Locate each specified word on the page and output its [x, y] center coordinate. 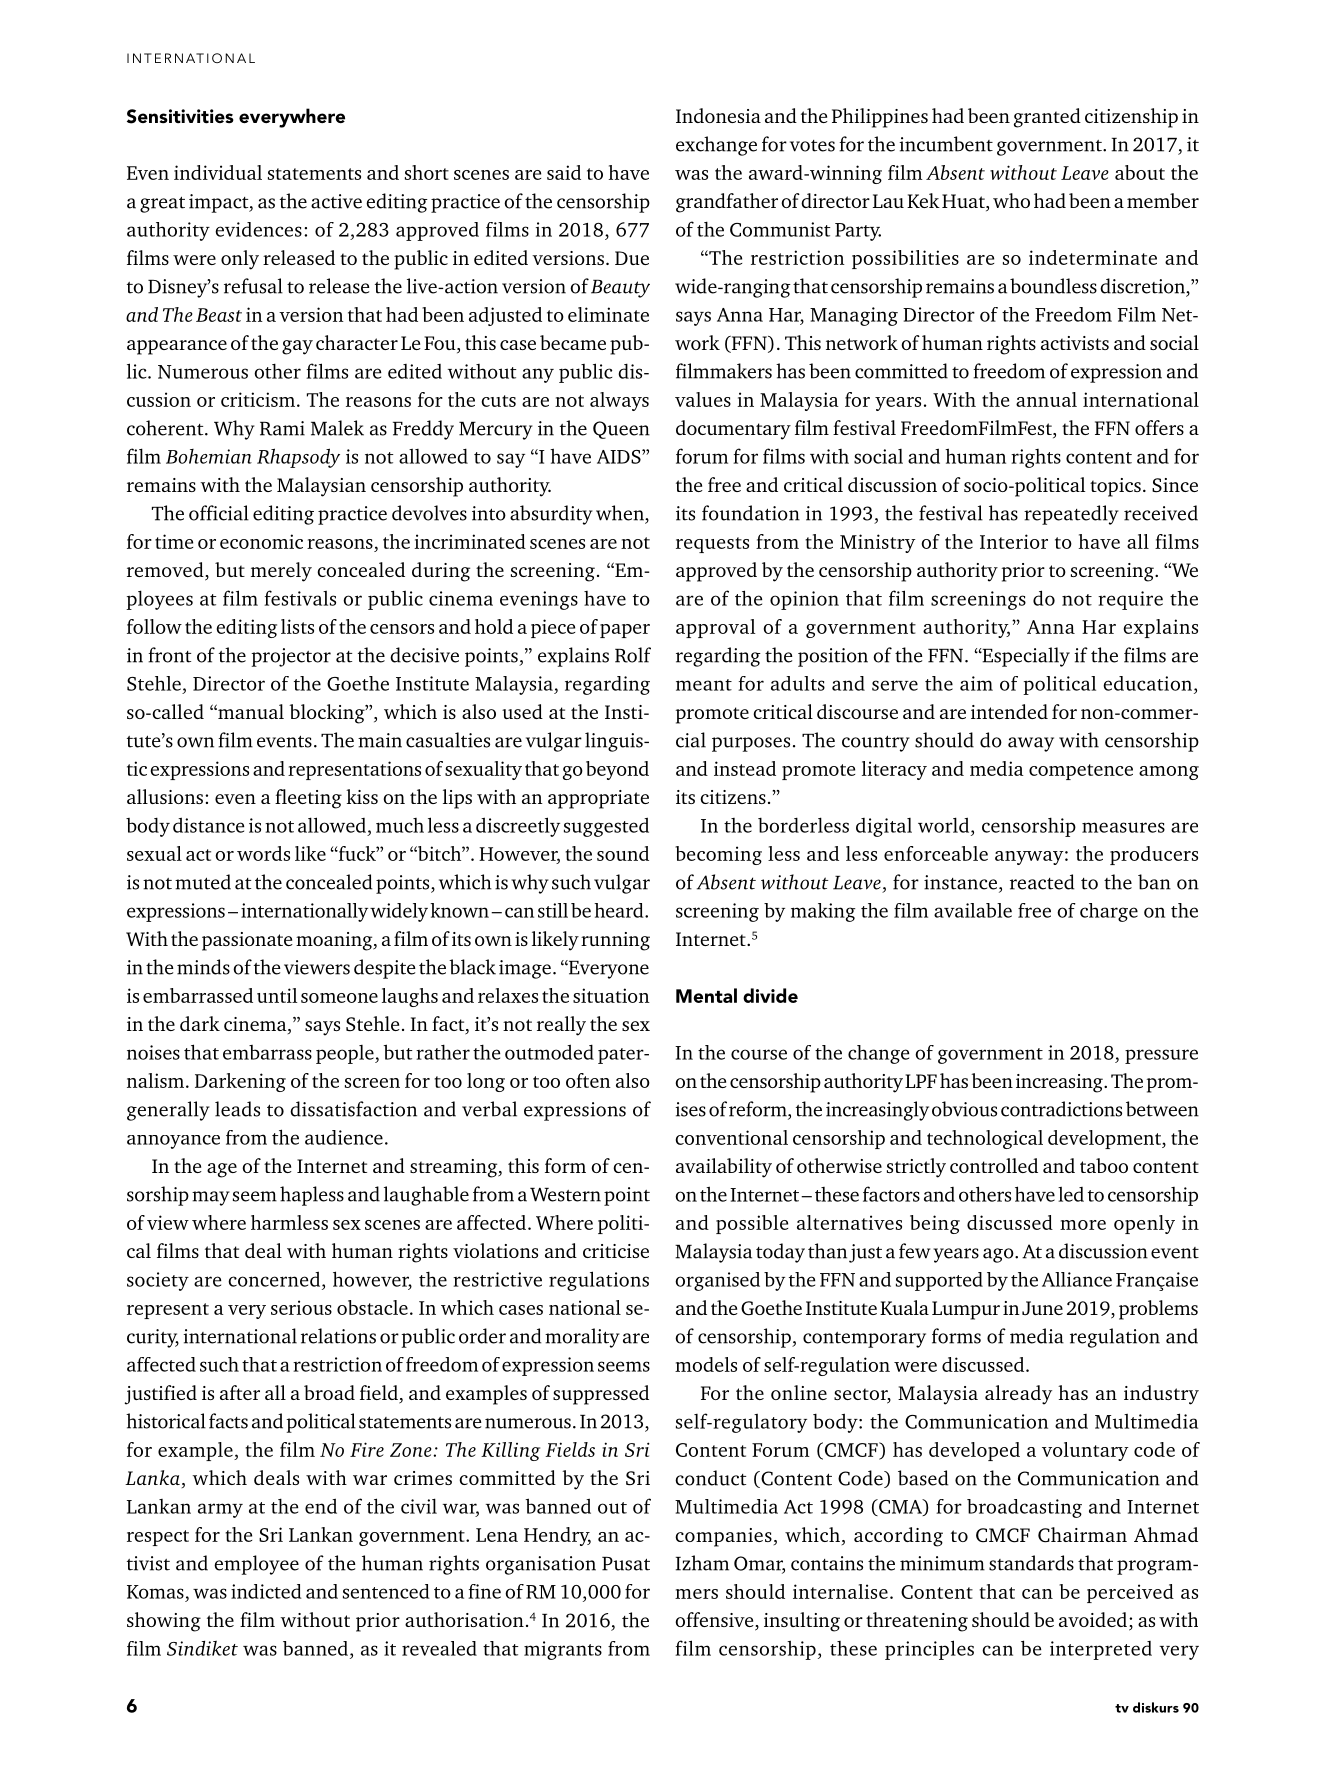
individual [218, 172]
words [263, 853]
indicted [266, 1591]
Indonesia [718, 115]
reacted [1042, 882]
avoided [1093, 1619]
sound [623, 853]
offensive [715, 1621]
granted [1047, 118]
